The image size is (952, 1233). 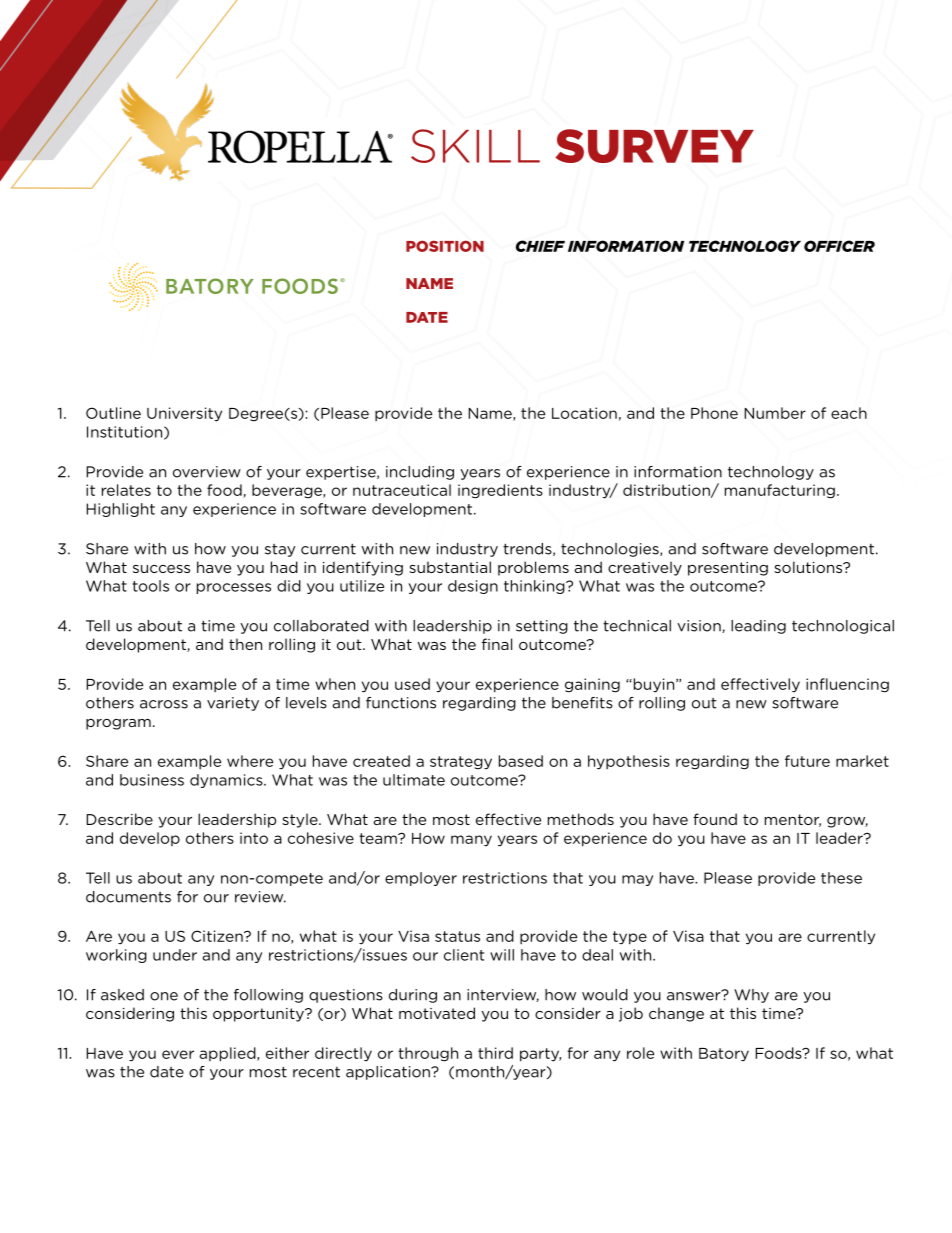 What do you see at coordinates (475, 146) in the screenshot?
I see `SKILL` at bounding box center [475, 146].
